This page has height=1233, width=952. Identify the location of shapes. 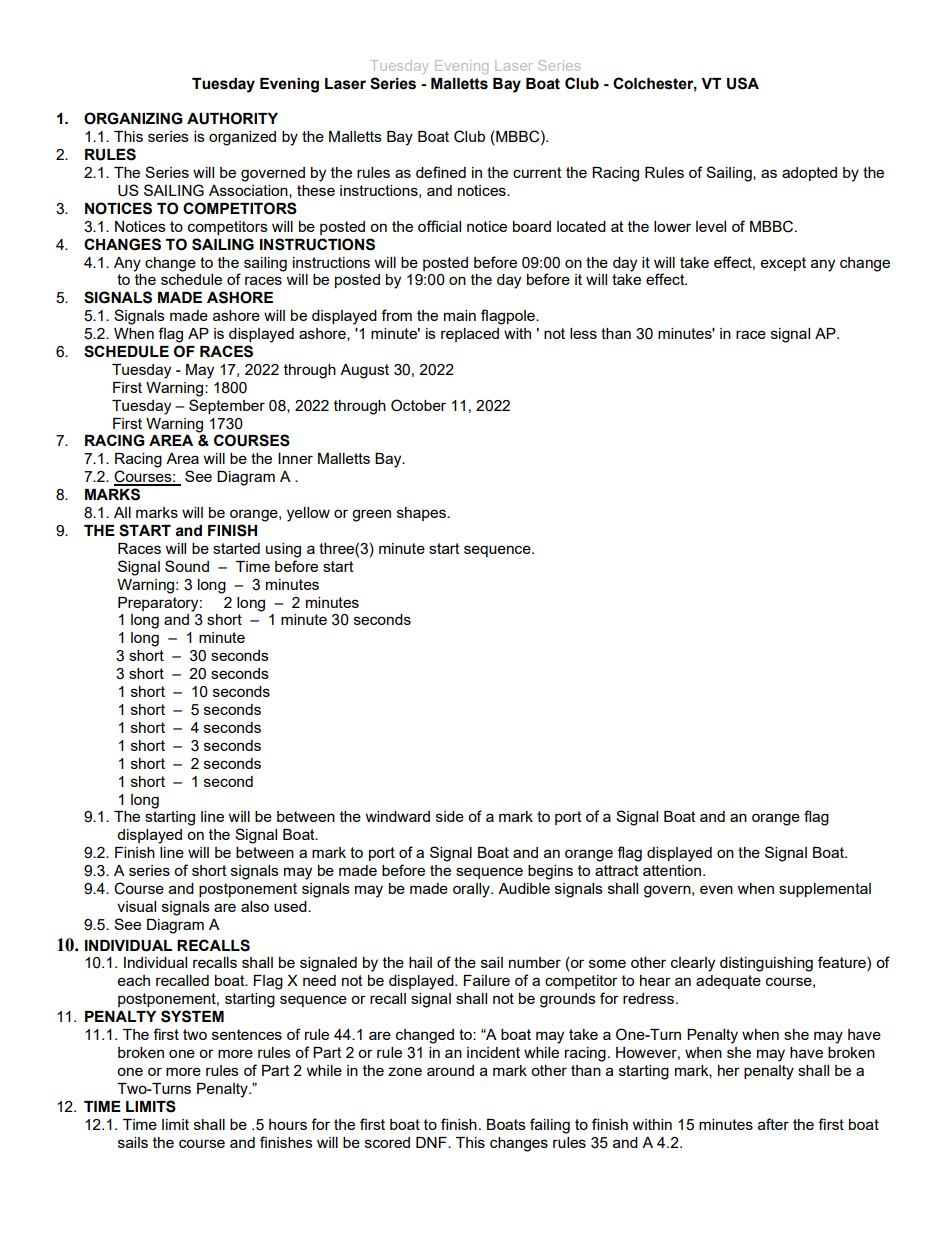
(422, 514).
